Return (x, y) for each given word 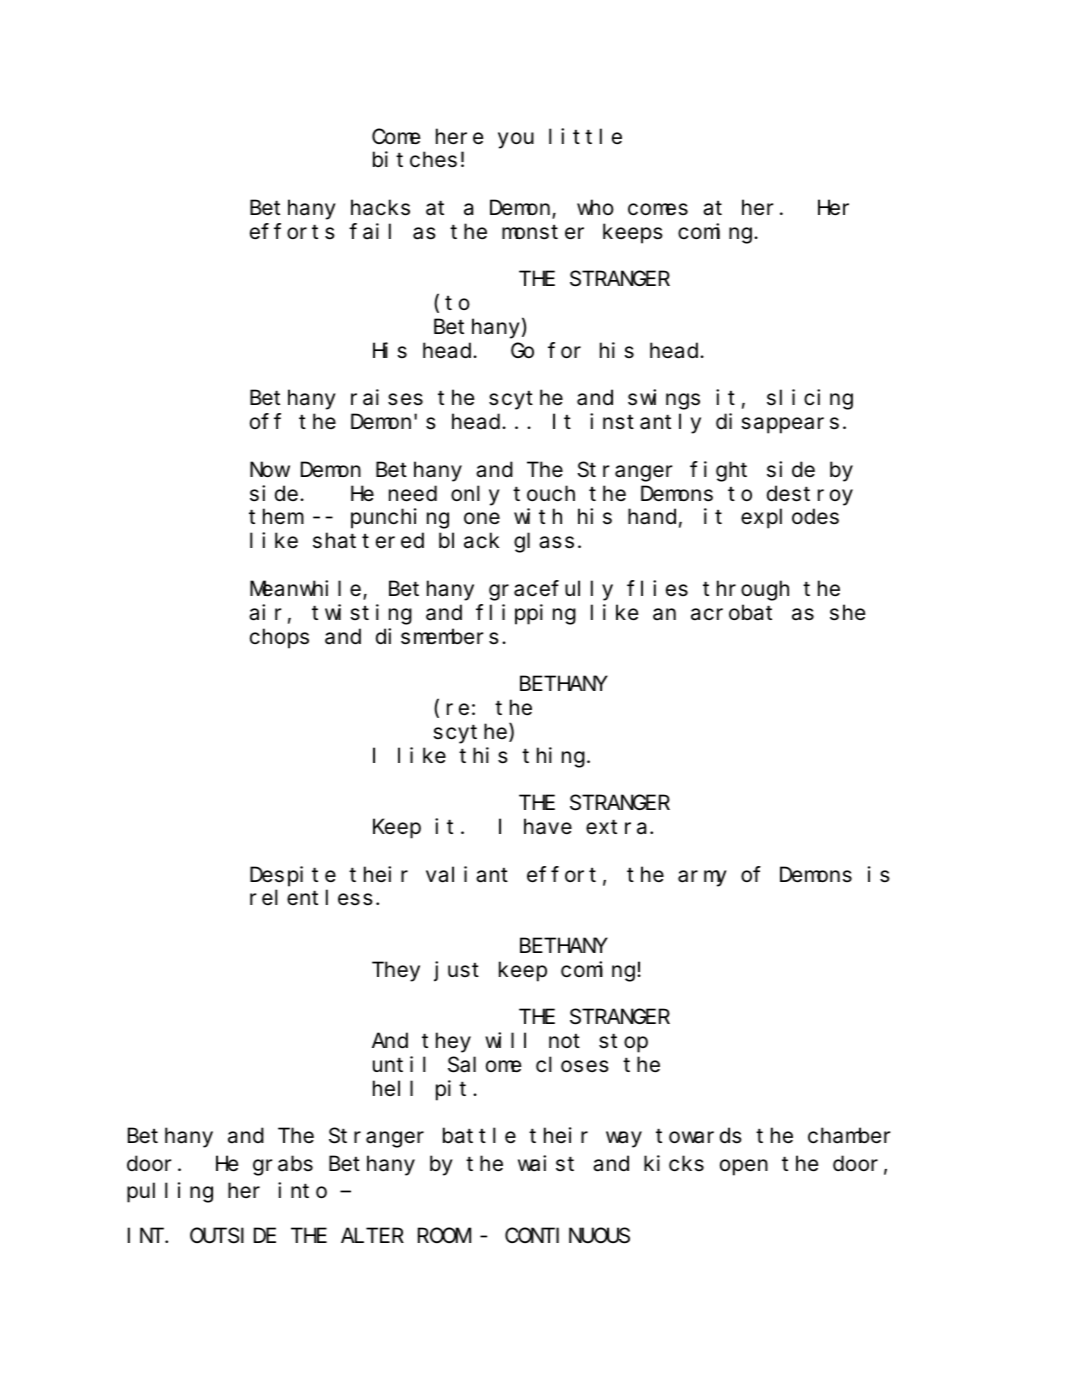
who (595, 207)
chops (279, 638)
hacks (380, 208)
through (746, 591)
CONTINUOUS (567, 1236)
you (516, 140)
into (302, 1190)
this (483, 755)
